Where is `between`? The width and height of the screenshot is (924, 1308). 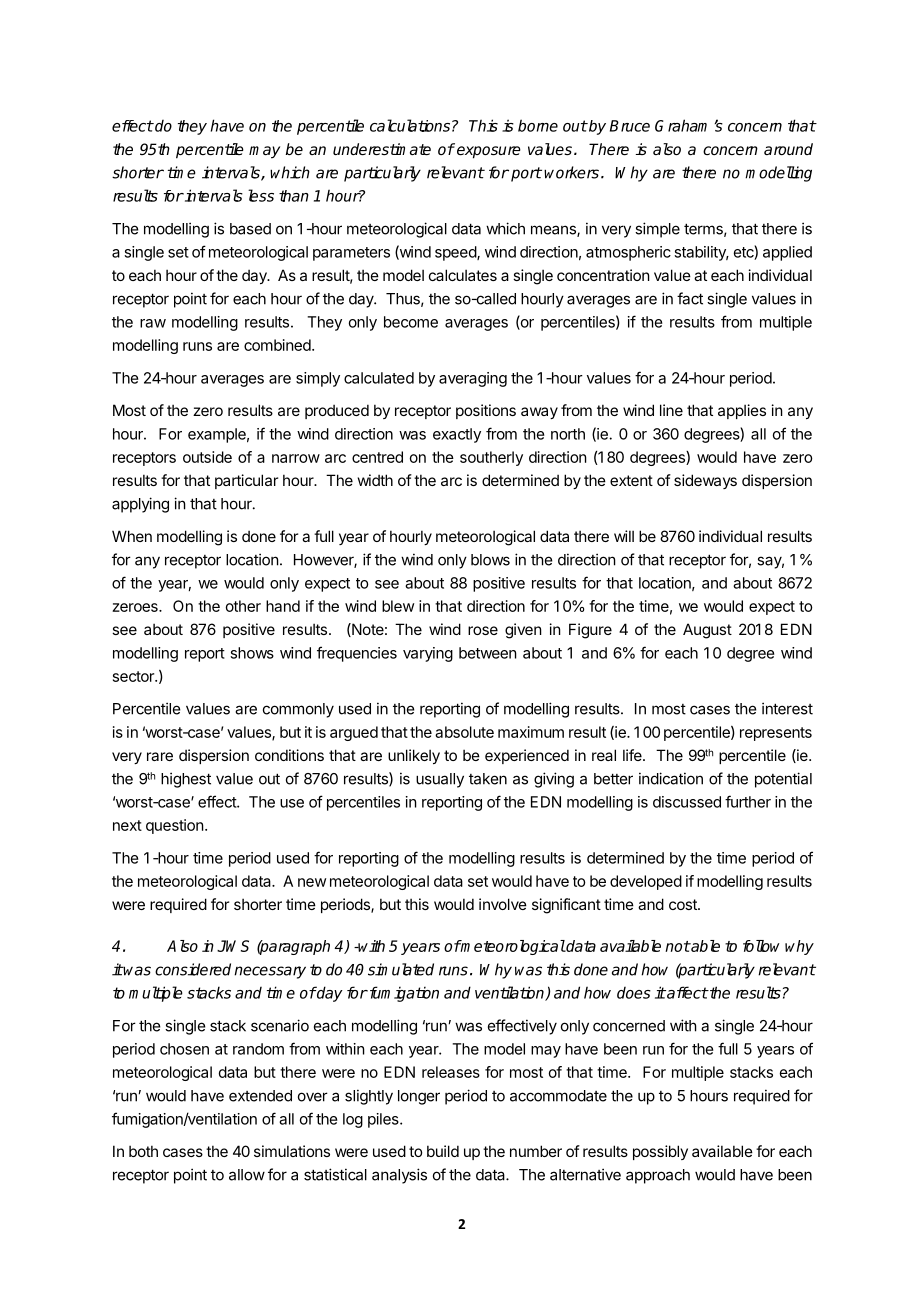 between is located at coordinates (488, 653).
